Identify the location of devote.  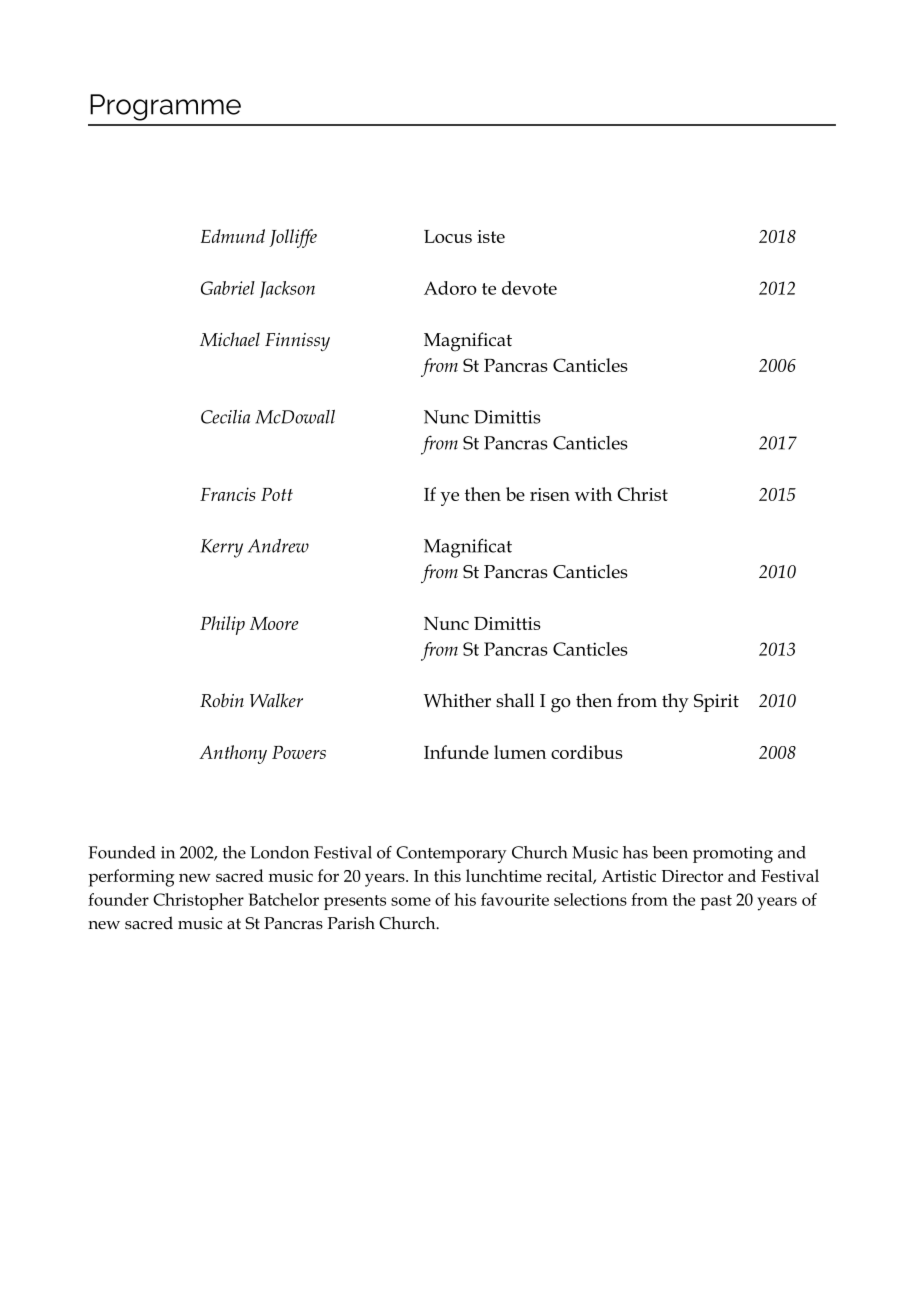
(529, 288).
